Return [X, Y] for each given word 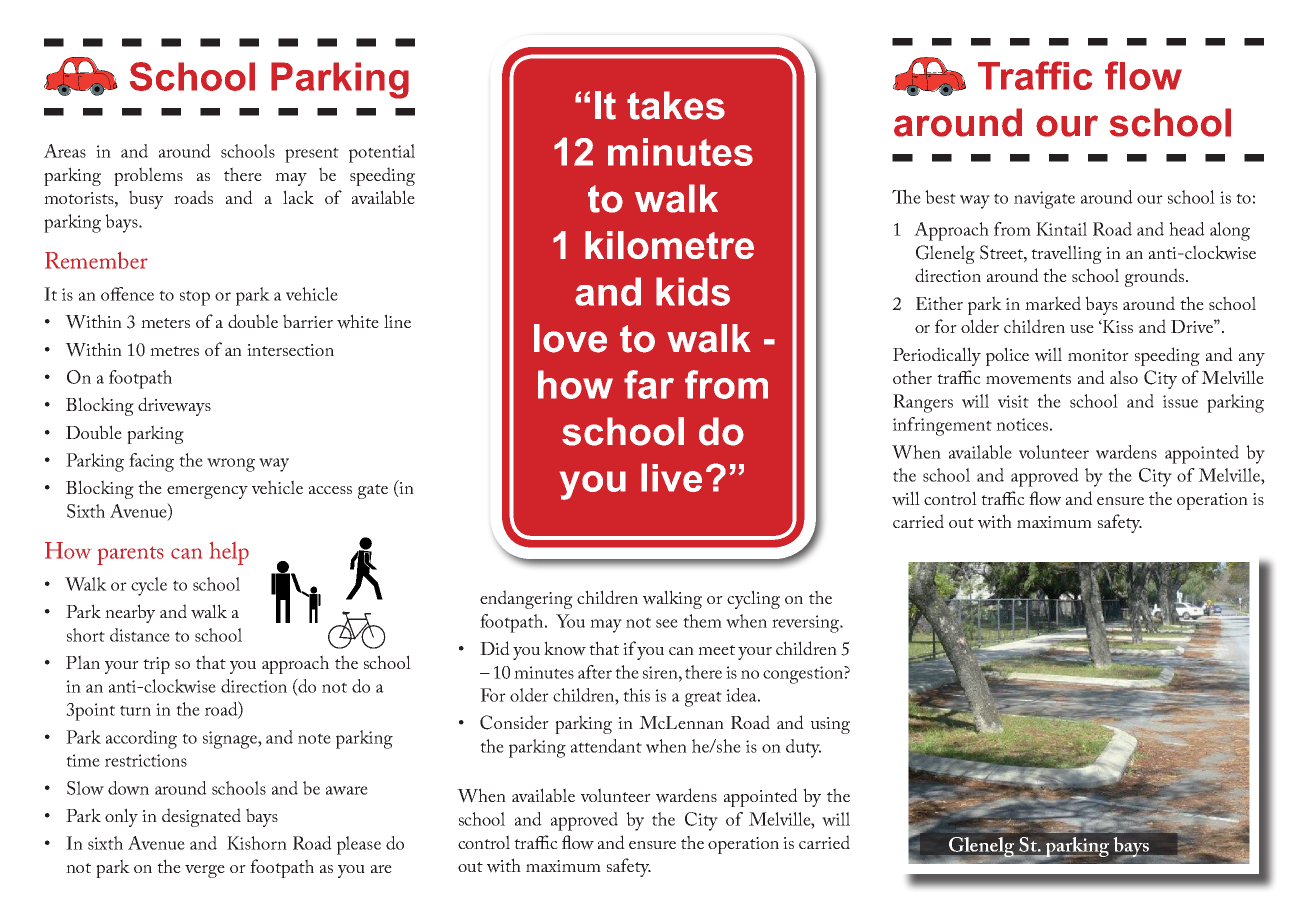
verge [205, 871]
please [359, 845]
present [312, 155]
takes [676, 105]
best [940, 197]
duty [803, 748]
